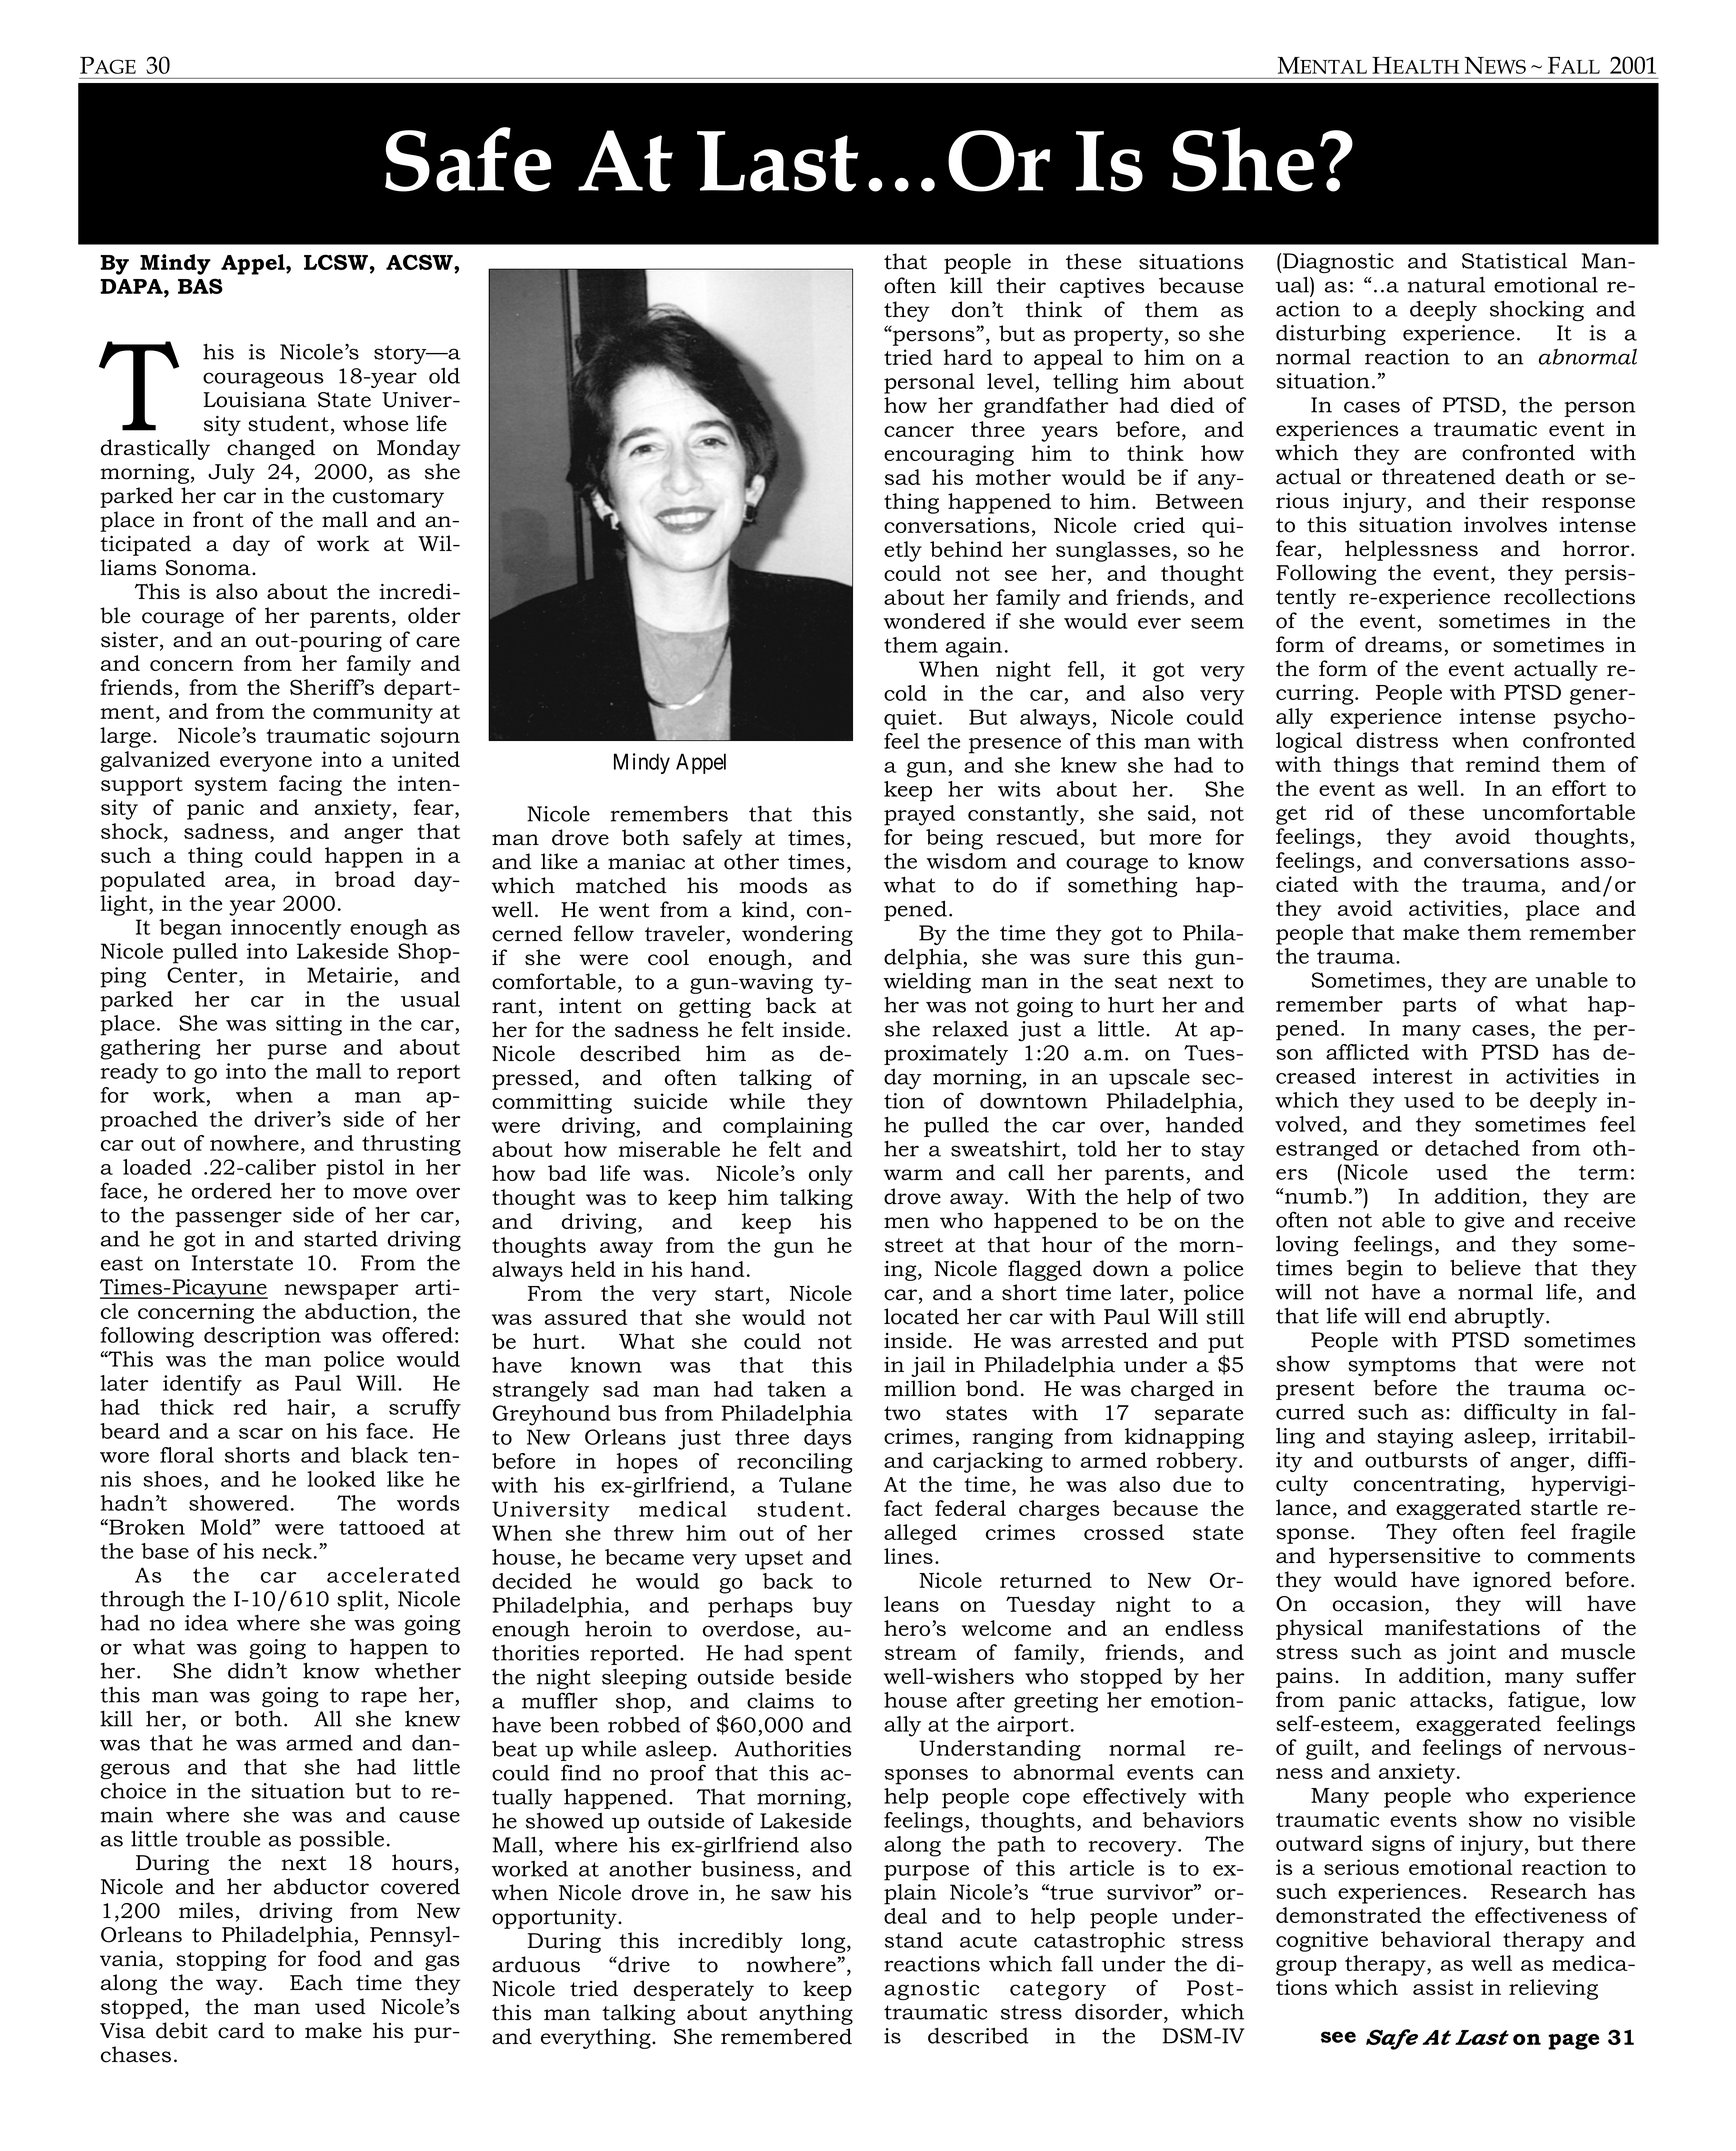  What do you see at coordinates (255, 400) in the screenshot?
I see `Louisiana` at bounding box center [255, 400].
